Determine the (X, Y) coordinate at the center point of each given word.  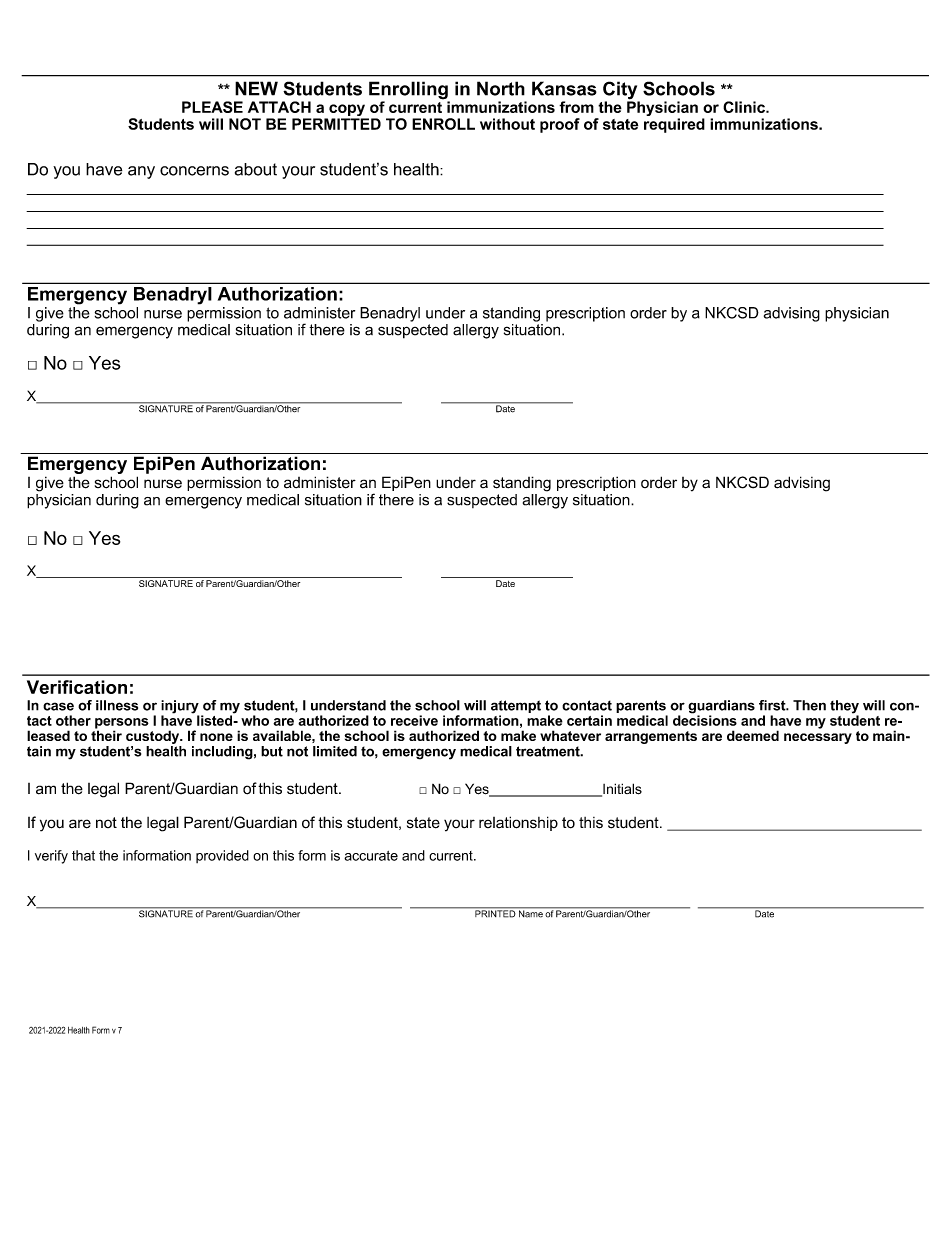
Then (809, 705)
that (83, 855)
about (256, 169)
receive (414, 720)
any (141, 172)
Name (531, 913)
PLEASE (212, 107)
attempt (516, 708)
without (507, 124)
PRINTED (495, 913)
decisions (705, 719)
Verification (77, 687)
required (674, 125)
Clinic (745, 107)
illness (117, 705)
